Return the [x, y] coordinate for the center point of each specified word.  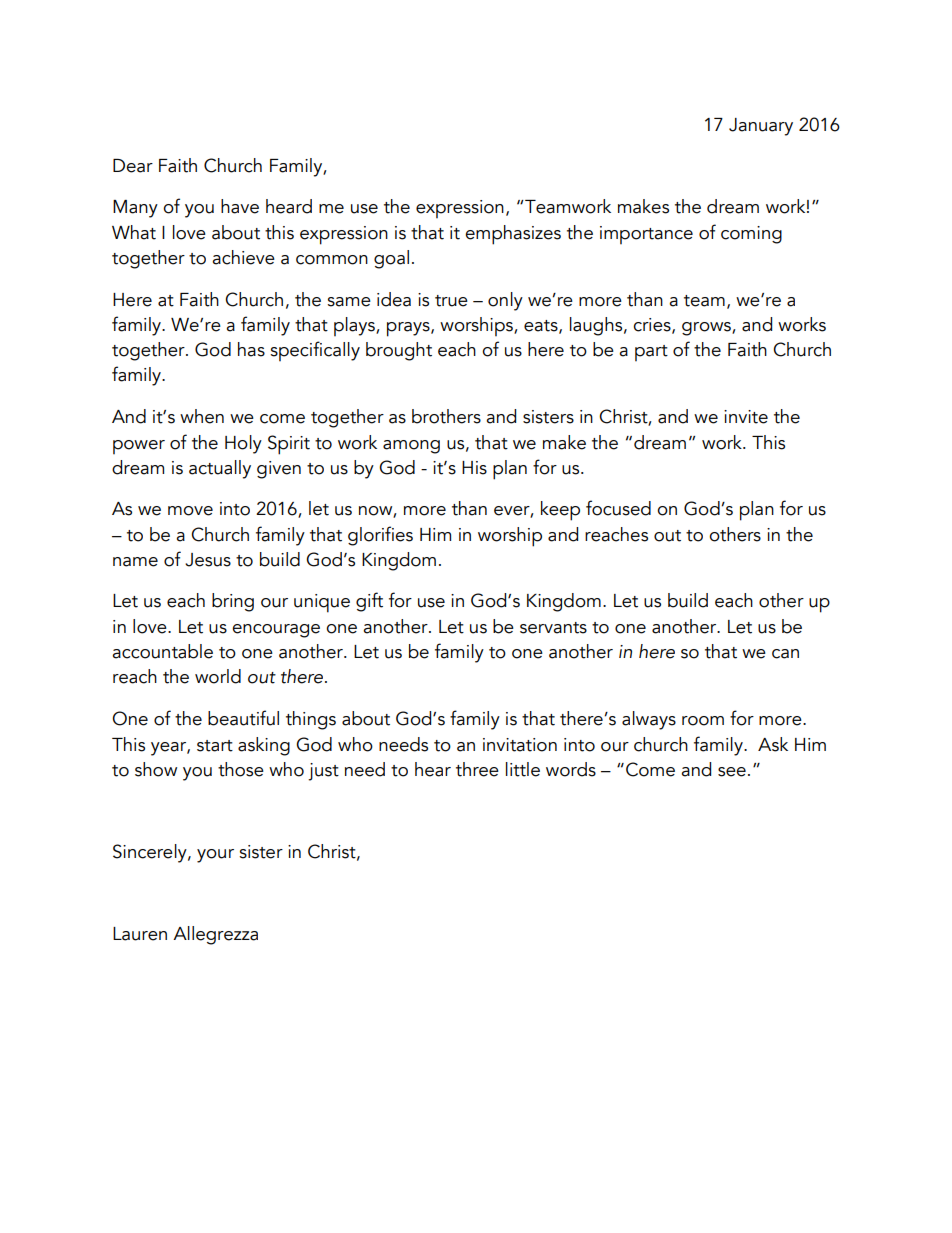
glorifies [380, 536]
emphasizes [513, 235]
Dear [133, 166]
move [190, 511]
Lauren [140, 934]
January [761, 127]
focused [618, 508]
